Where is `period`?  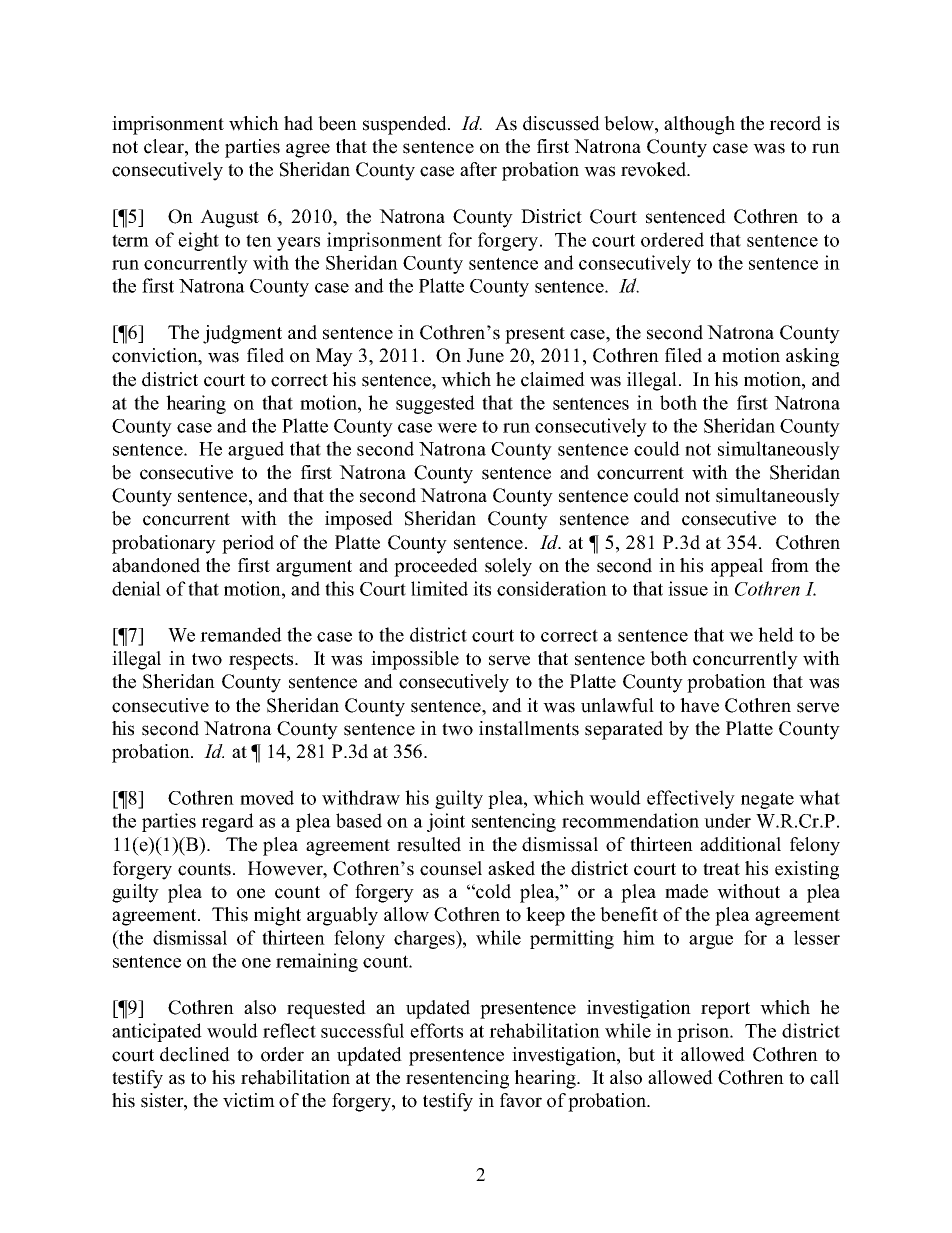
period is located at coordinates (248, 544).
